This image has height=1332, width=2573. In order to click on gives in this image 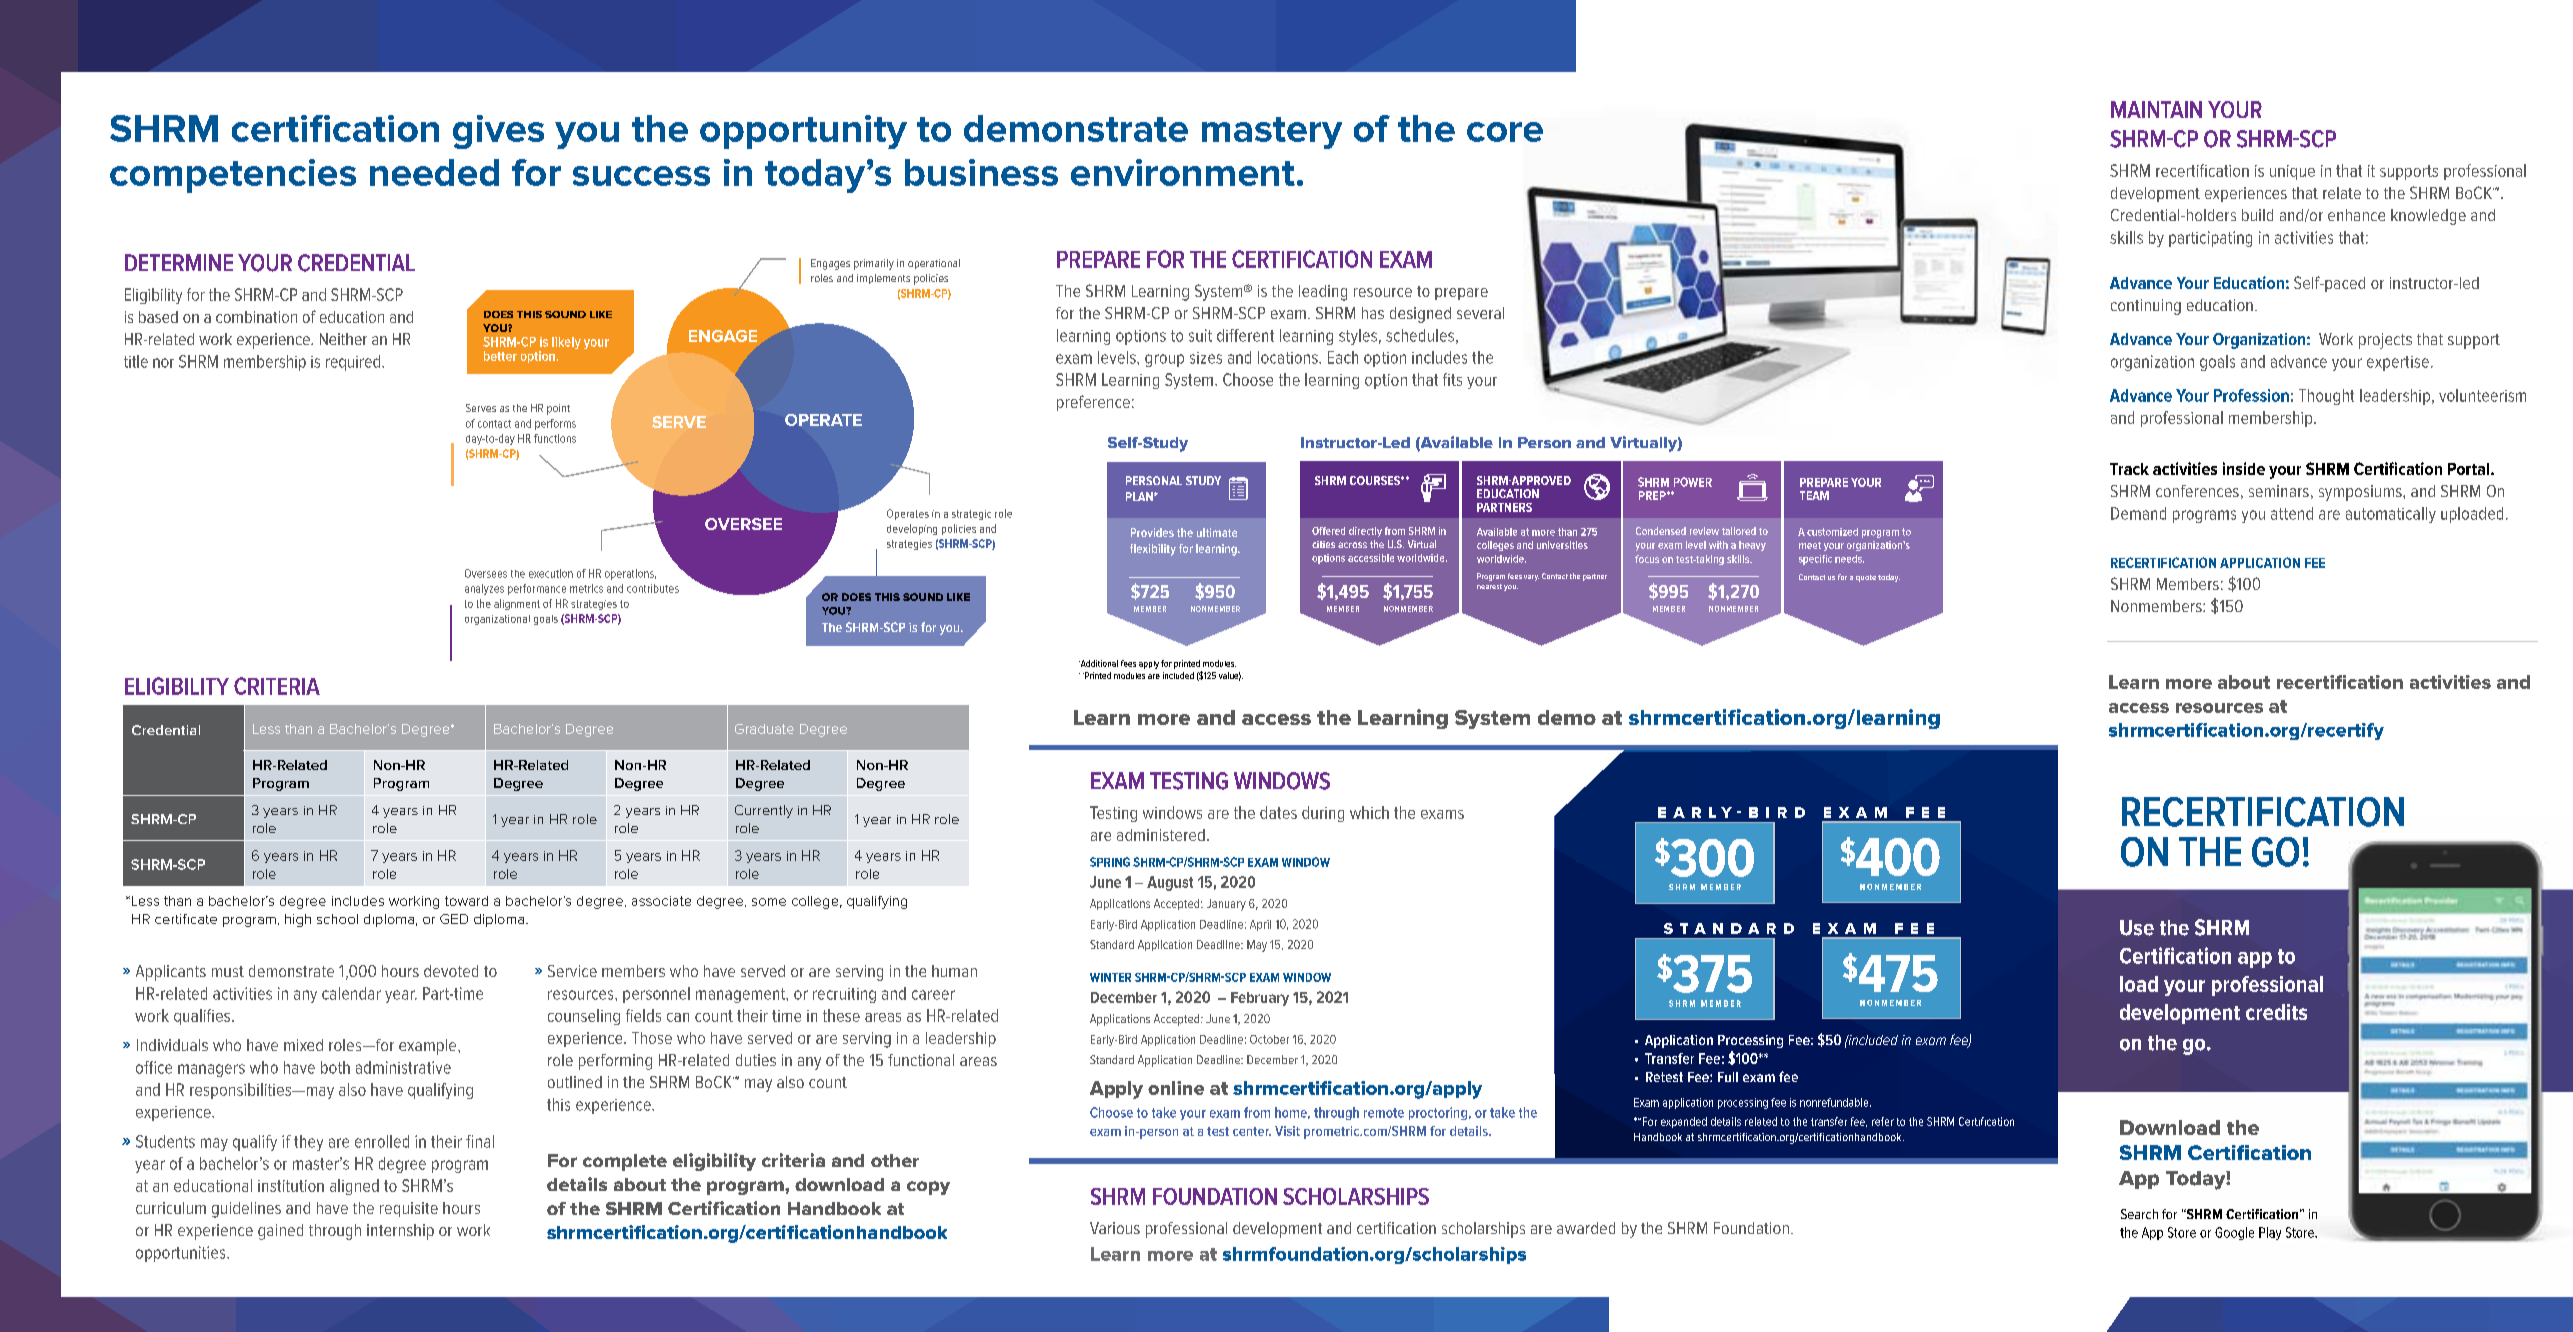, I will do `click(498, 132)`.
